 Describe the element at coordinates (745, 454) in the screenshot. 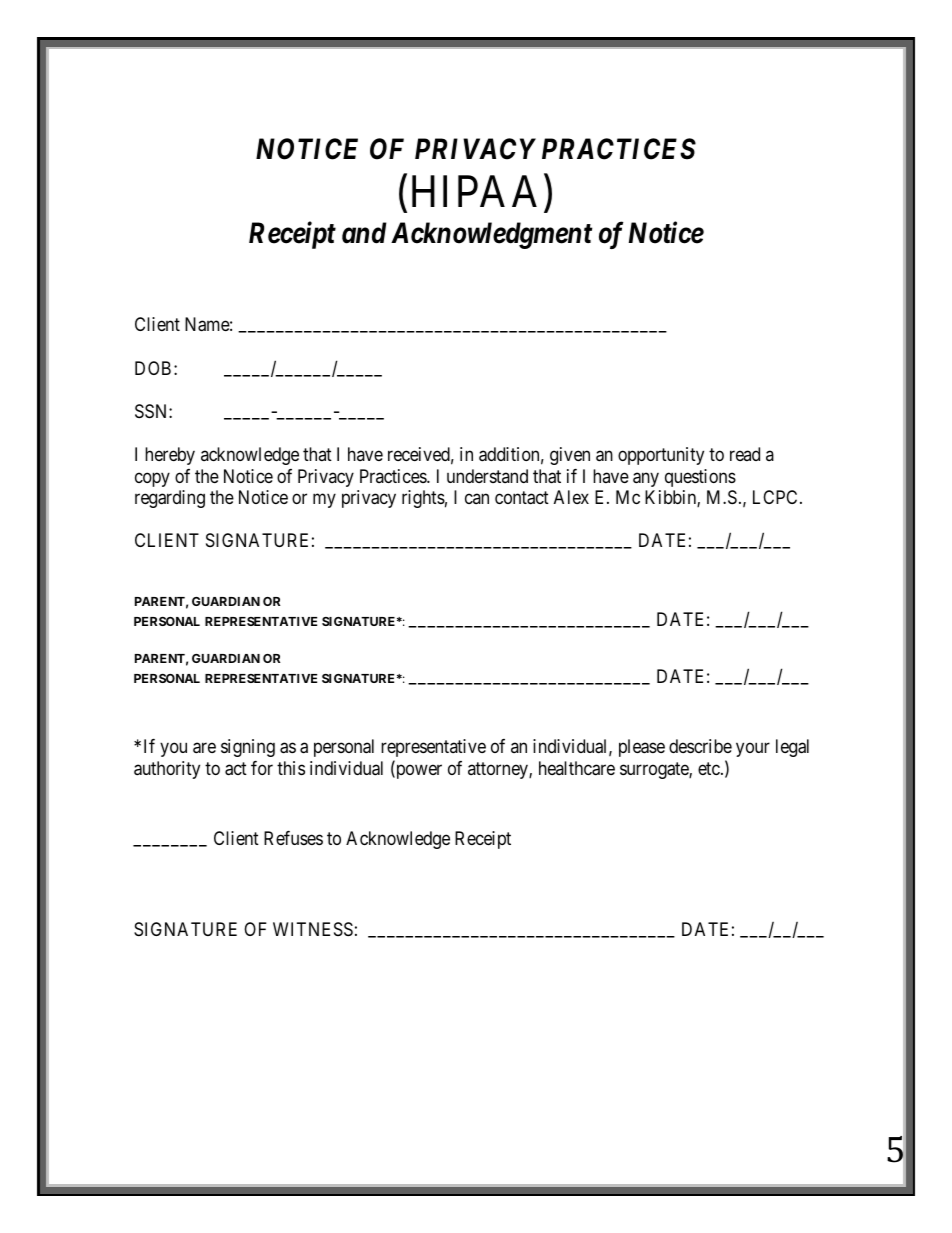

I see `read` at that location.
